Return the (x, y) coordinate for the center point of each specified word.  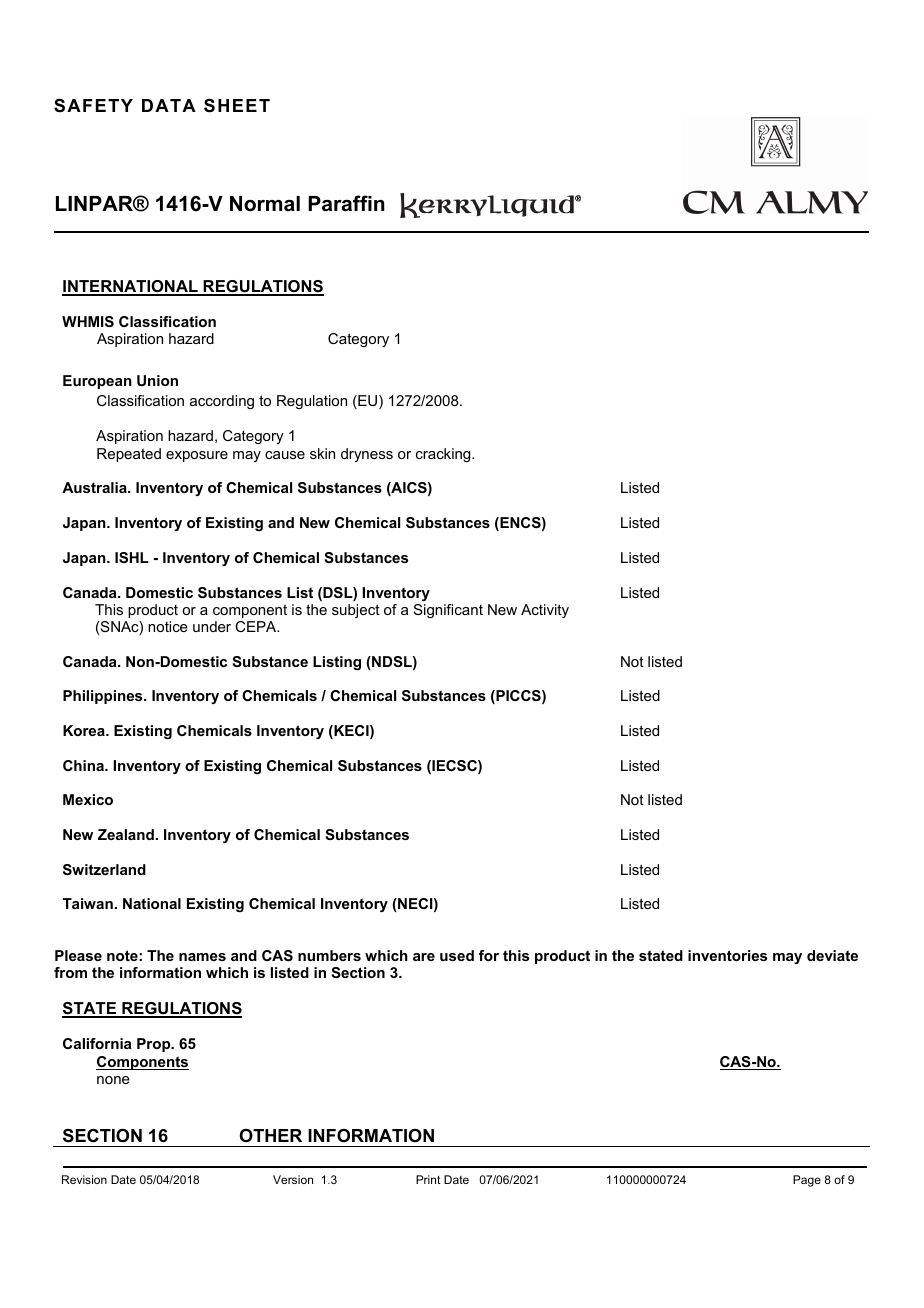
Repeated (129, 455)
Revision (84, 1179)
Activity (545, 611)
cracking (444, 455)
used (457, 955)
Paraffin (346, 203)
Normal (265, 204)
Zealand (126, 834)
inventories (727, 955)
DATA (169, 105)
